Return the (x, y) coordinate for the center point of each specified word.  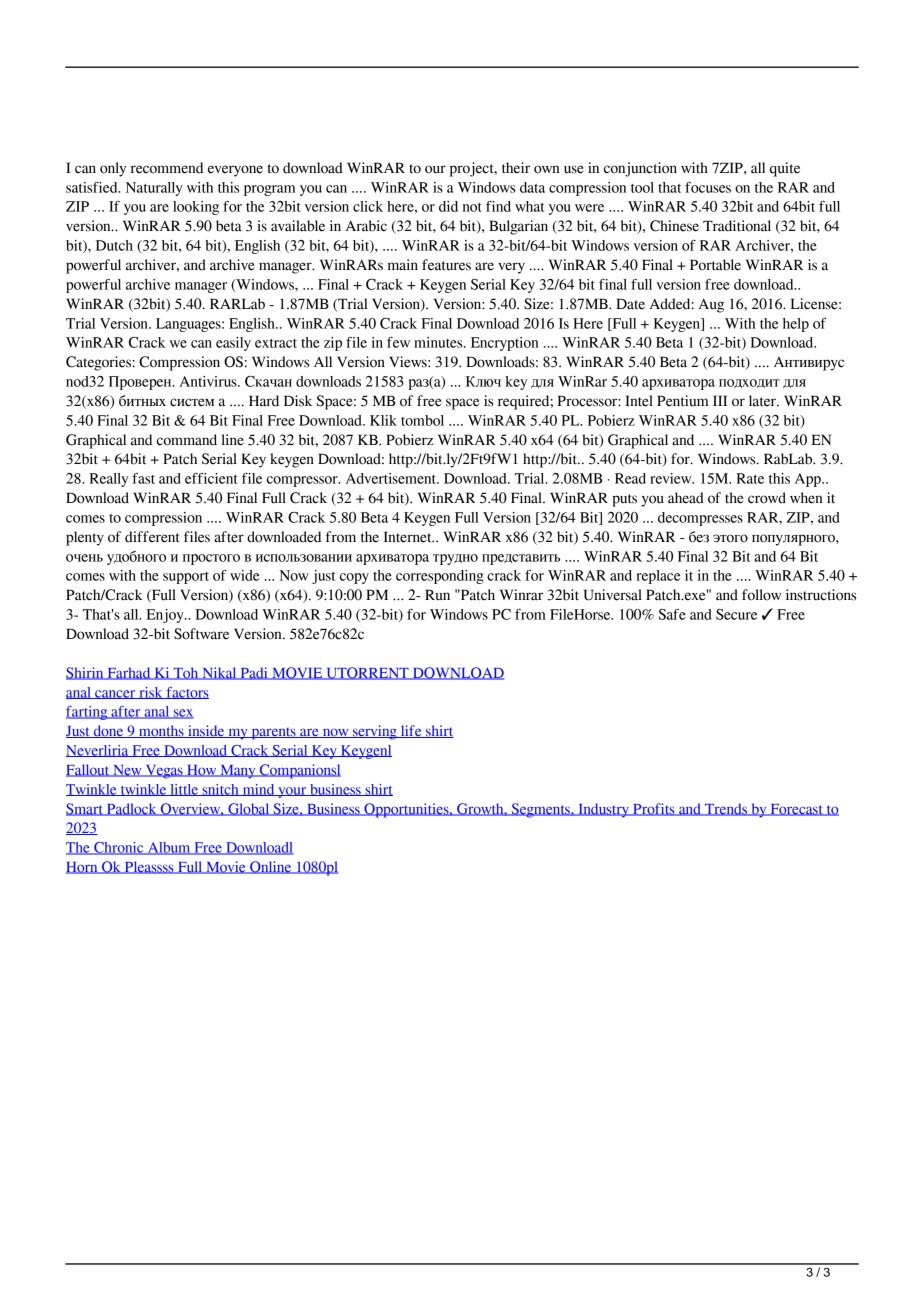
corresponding (440, 577)
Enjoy (166, 616)
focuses (708, 187)
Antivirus (209, 381)
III (720, 400)
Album (169, 848)
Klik (383, 420)
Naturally (154, 189)
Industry (603, 810)
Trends (726, 809)
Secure (736, 614)
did (448, 206)
